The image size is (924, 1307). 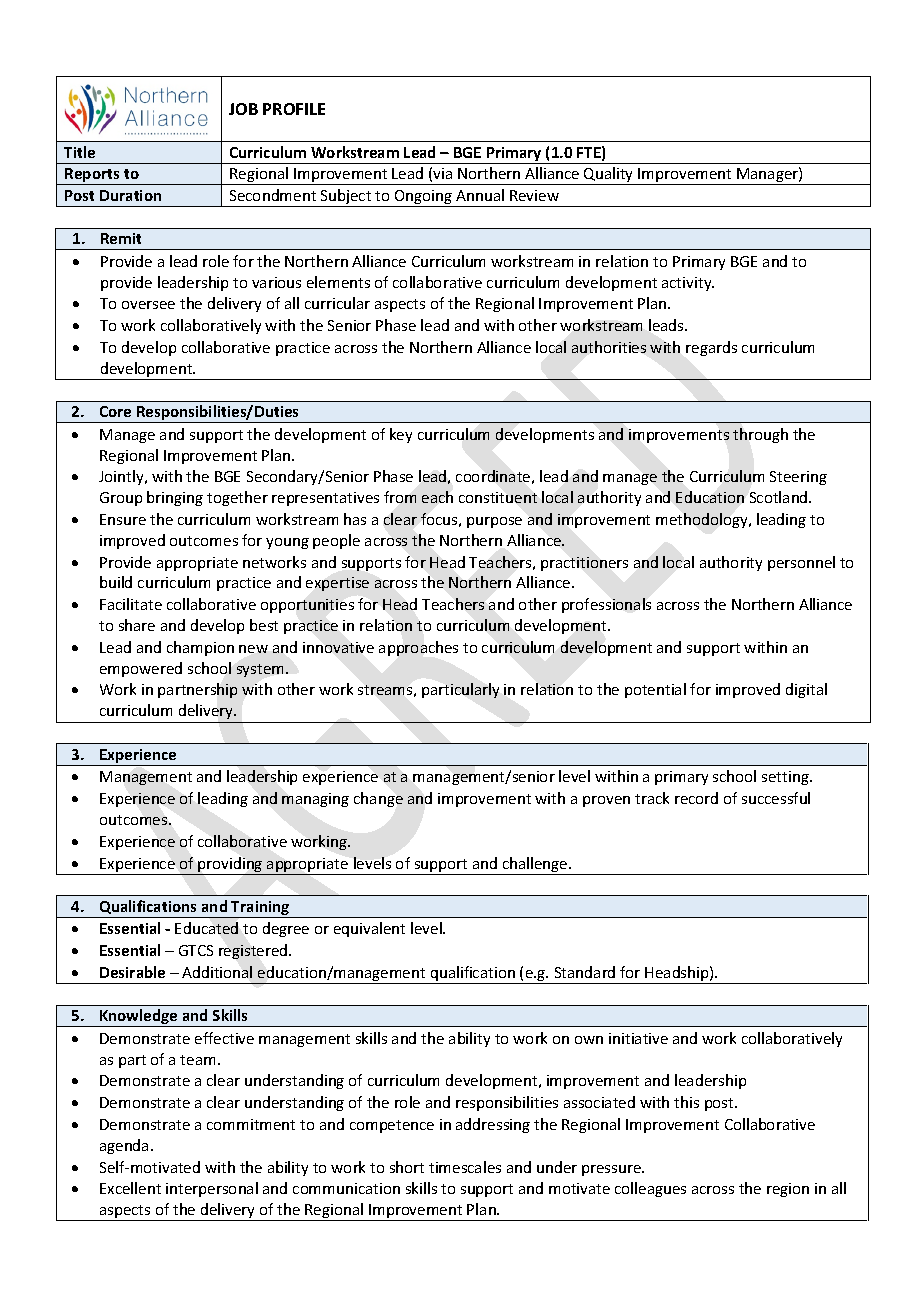 What do you see at coordinates (130, 195) in the page?
I see `Duration` at bounding box center [130, 195].
